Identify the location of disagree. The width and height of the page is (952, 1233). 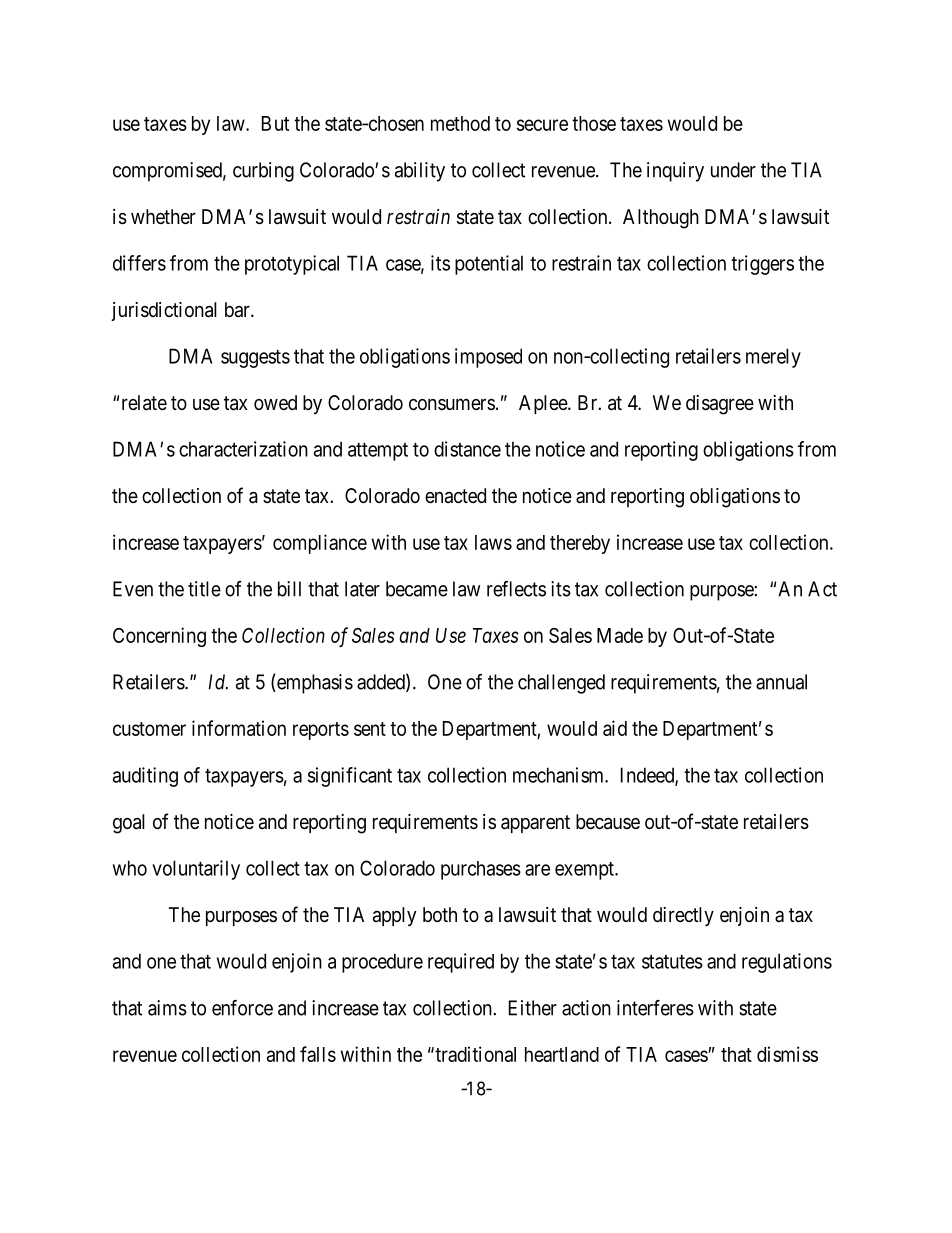
(720, 405).
